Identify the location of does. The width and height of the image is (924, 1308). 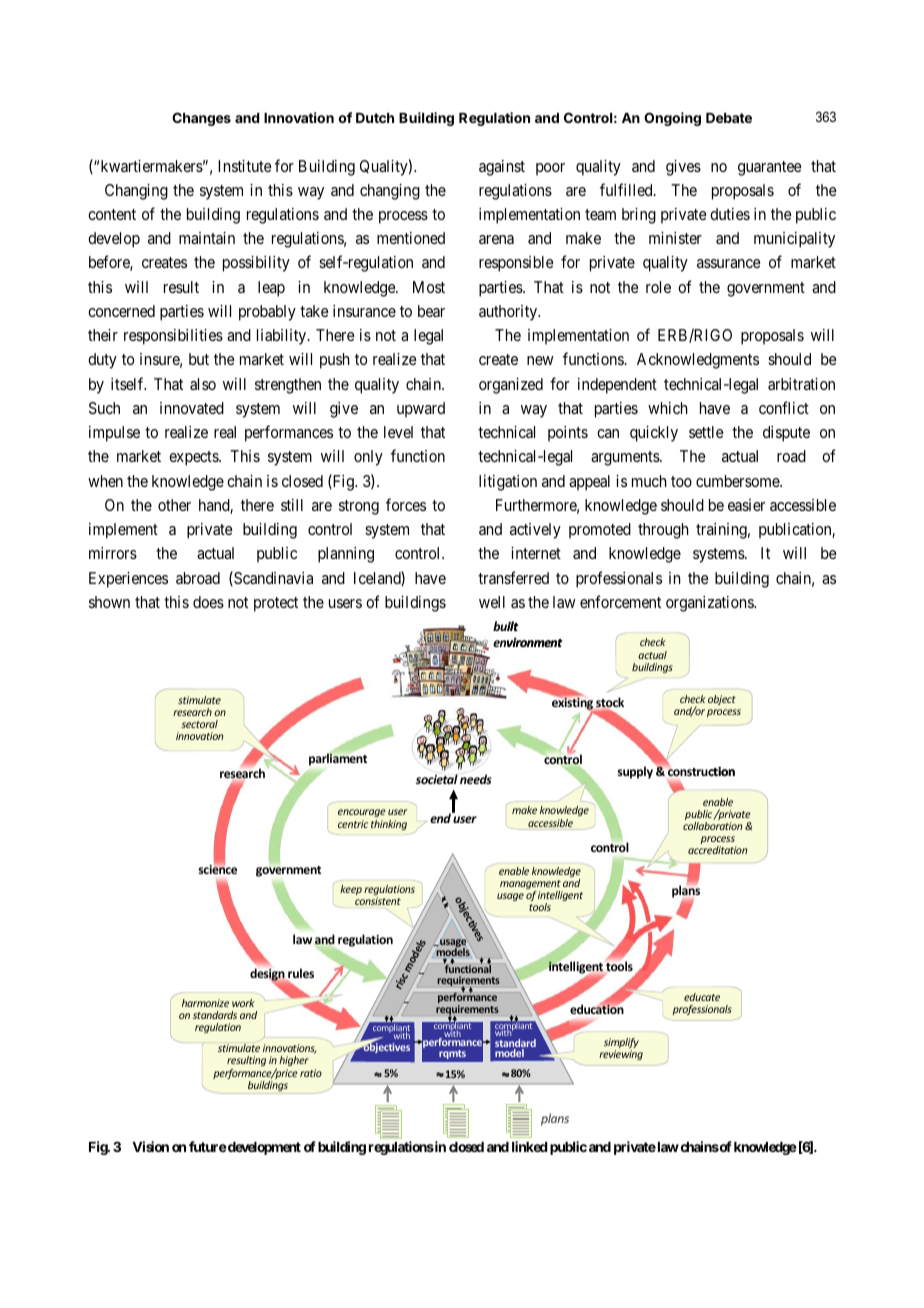
(208, 602).
